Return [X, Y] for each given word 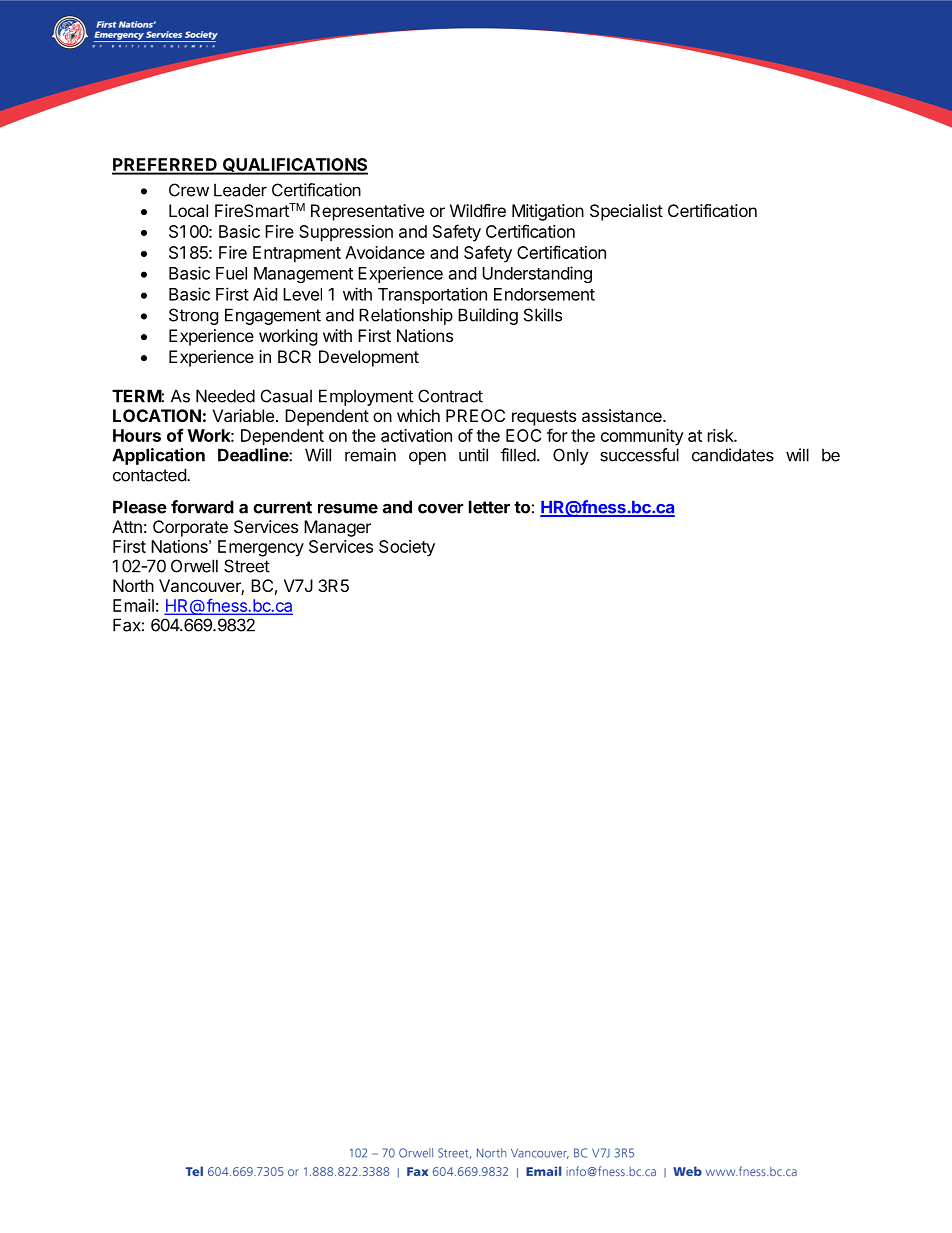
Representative [367, 212]
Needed [225, 396]
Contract [450, 396]
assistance [623, 415]
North [133, 585]
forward [202, 507]
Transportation [432, 295]
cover [440, 508]
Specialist [626, 212]
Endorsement [544, 294]
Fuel [231, 273]
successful [639, 455]
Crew [189, 190]
